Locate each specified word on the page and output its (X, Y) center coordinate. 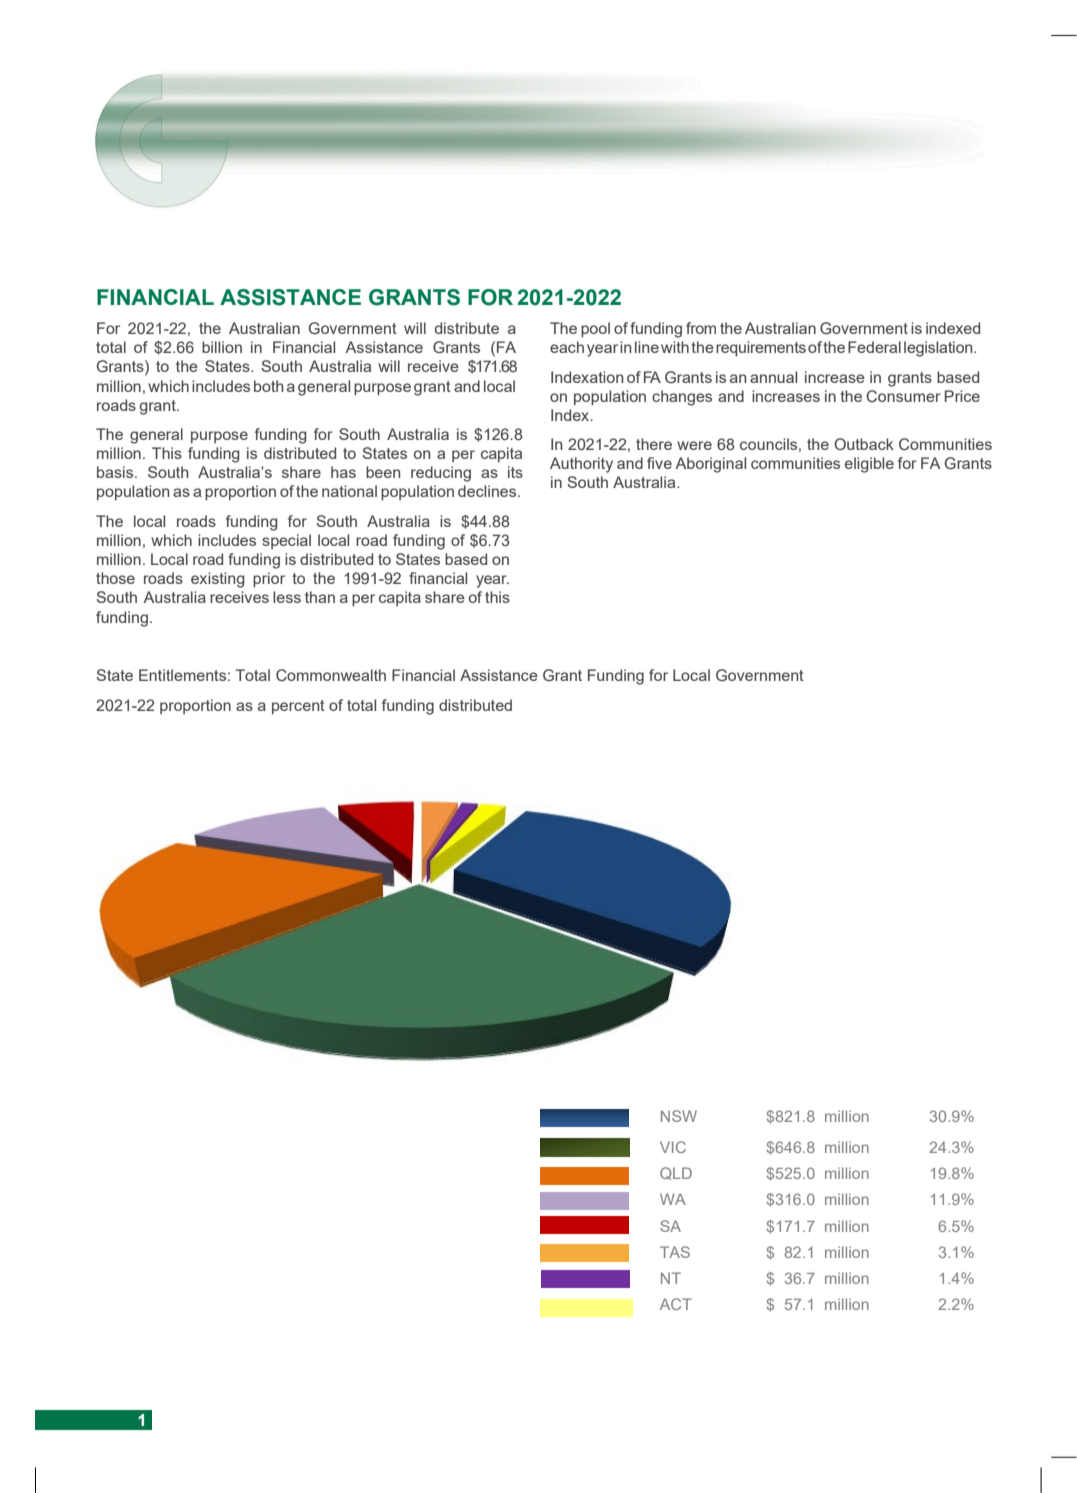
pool (595, 329)
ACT (676, 1304)
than (320, 597)
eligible (869, 465)
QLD (676, 1173)
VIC (673, 1147)
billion (222, 347)
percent (298, 707)
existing (218, 580)
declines (488, 491)
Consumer (903, 396)
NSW (679, 1116)
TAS (675, 1252)
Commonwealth (331, 675)
